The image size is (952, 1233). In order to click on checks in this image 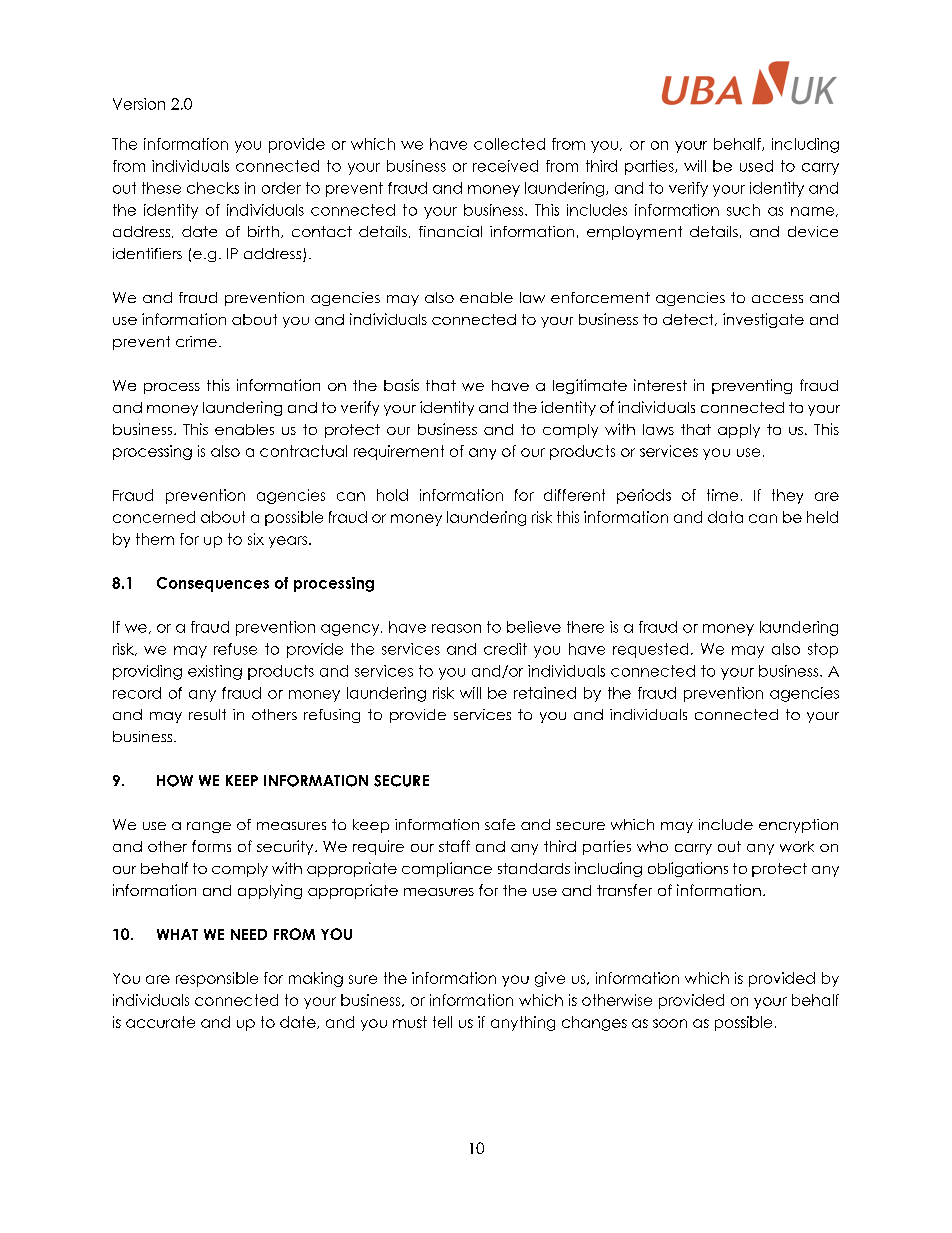, I will do `click(213, 188)`.
